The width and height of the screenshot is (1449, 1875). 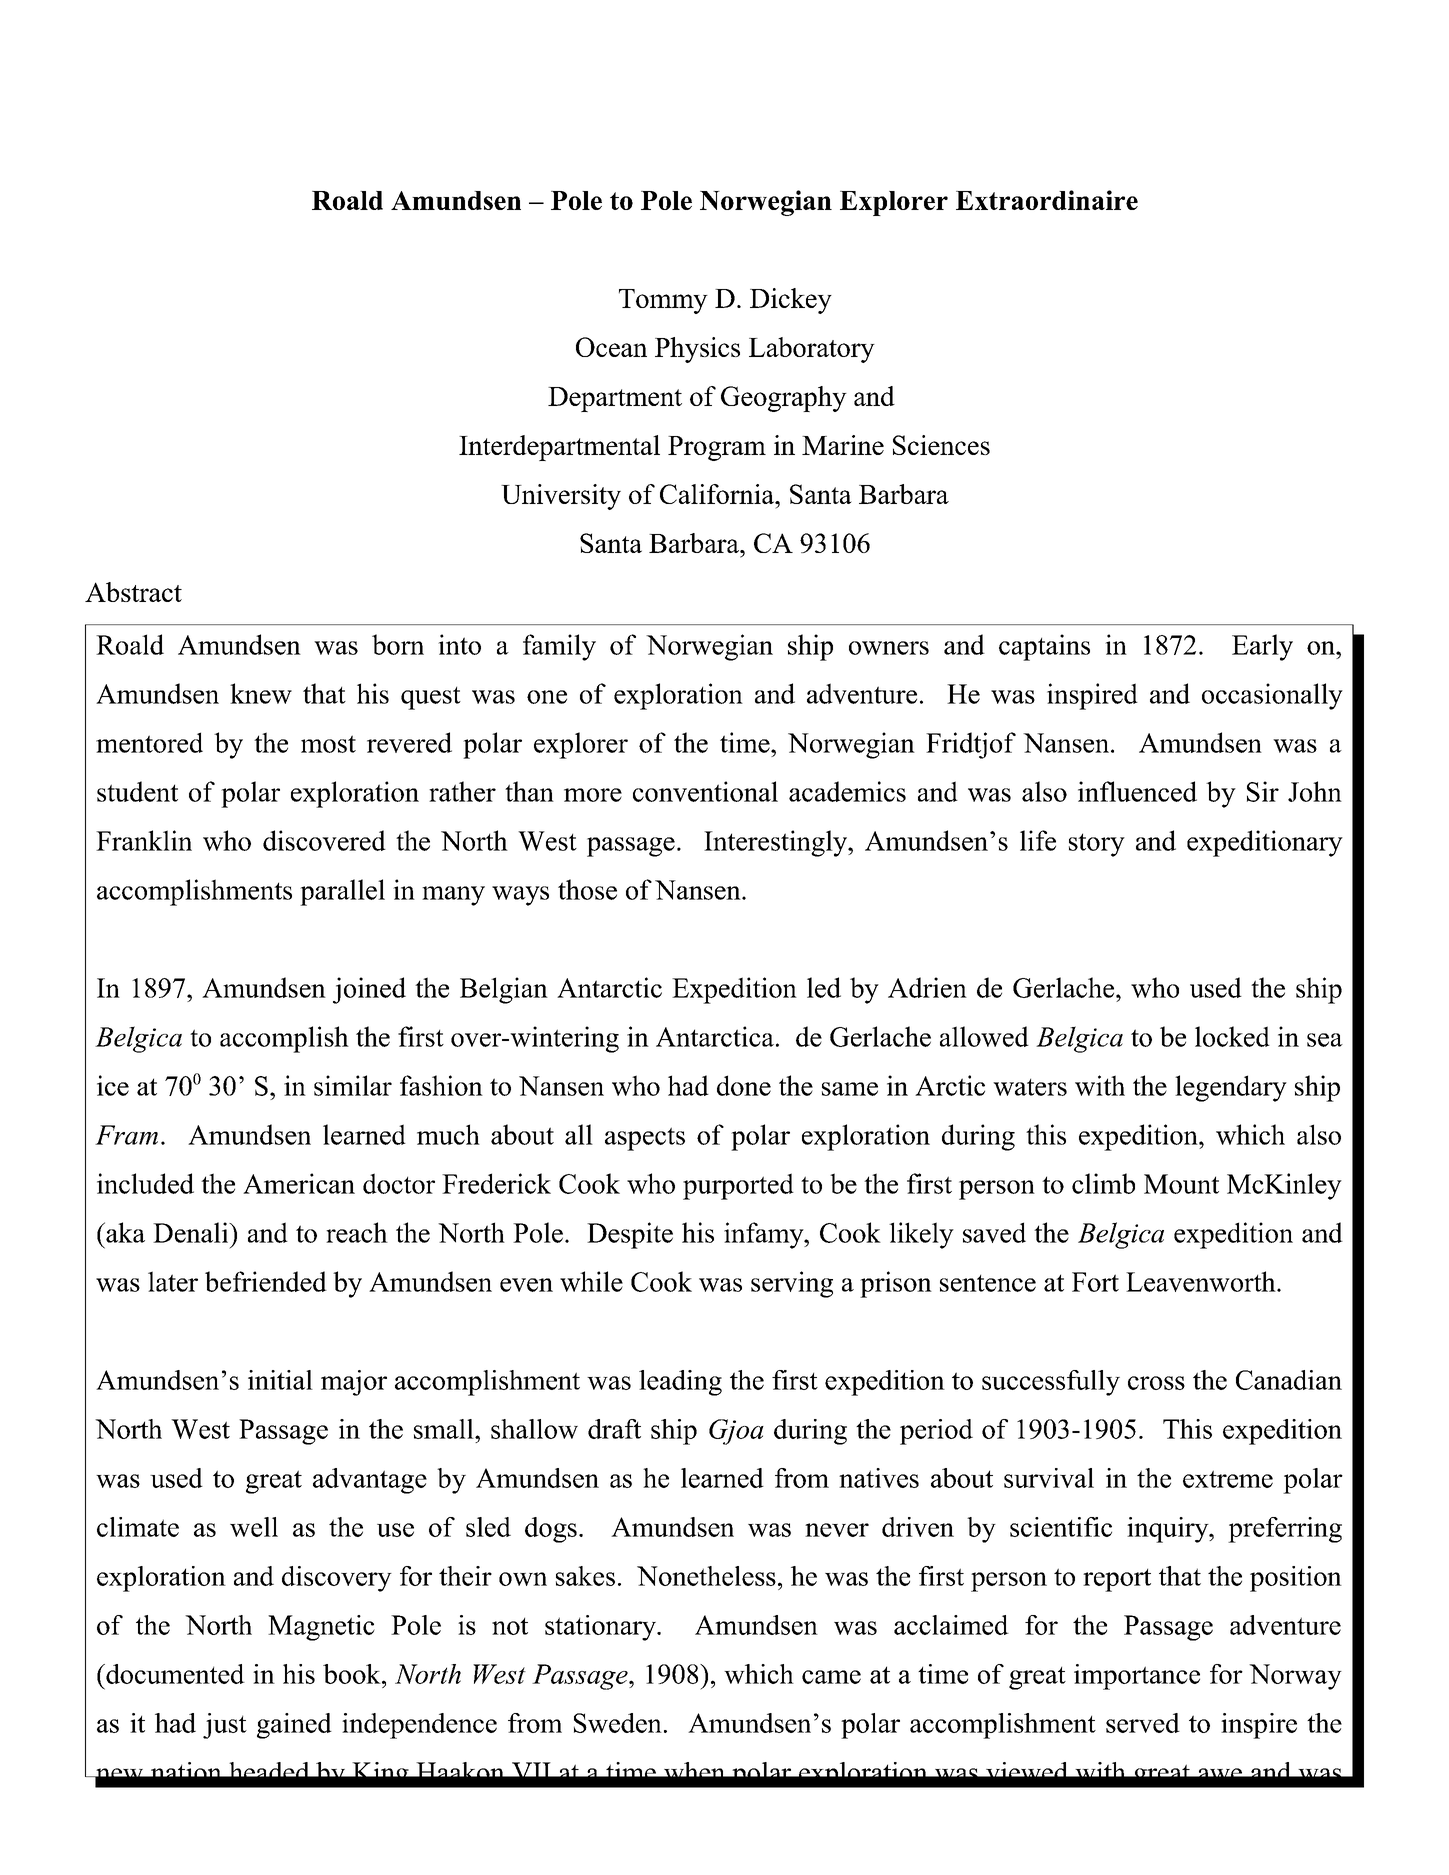 I want to click on conventional, so click(x=705, y=791).
